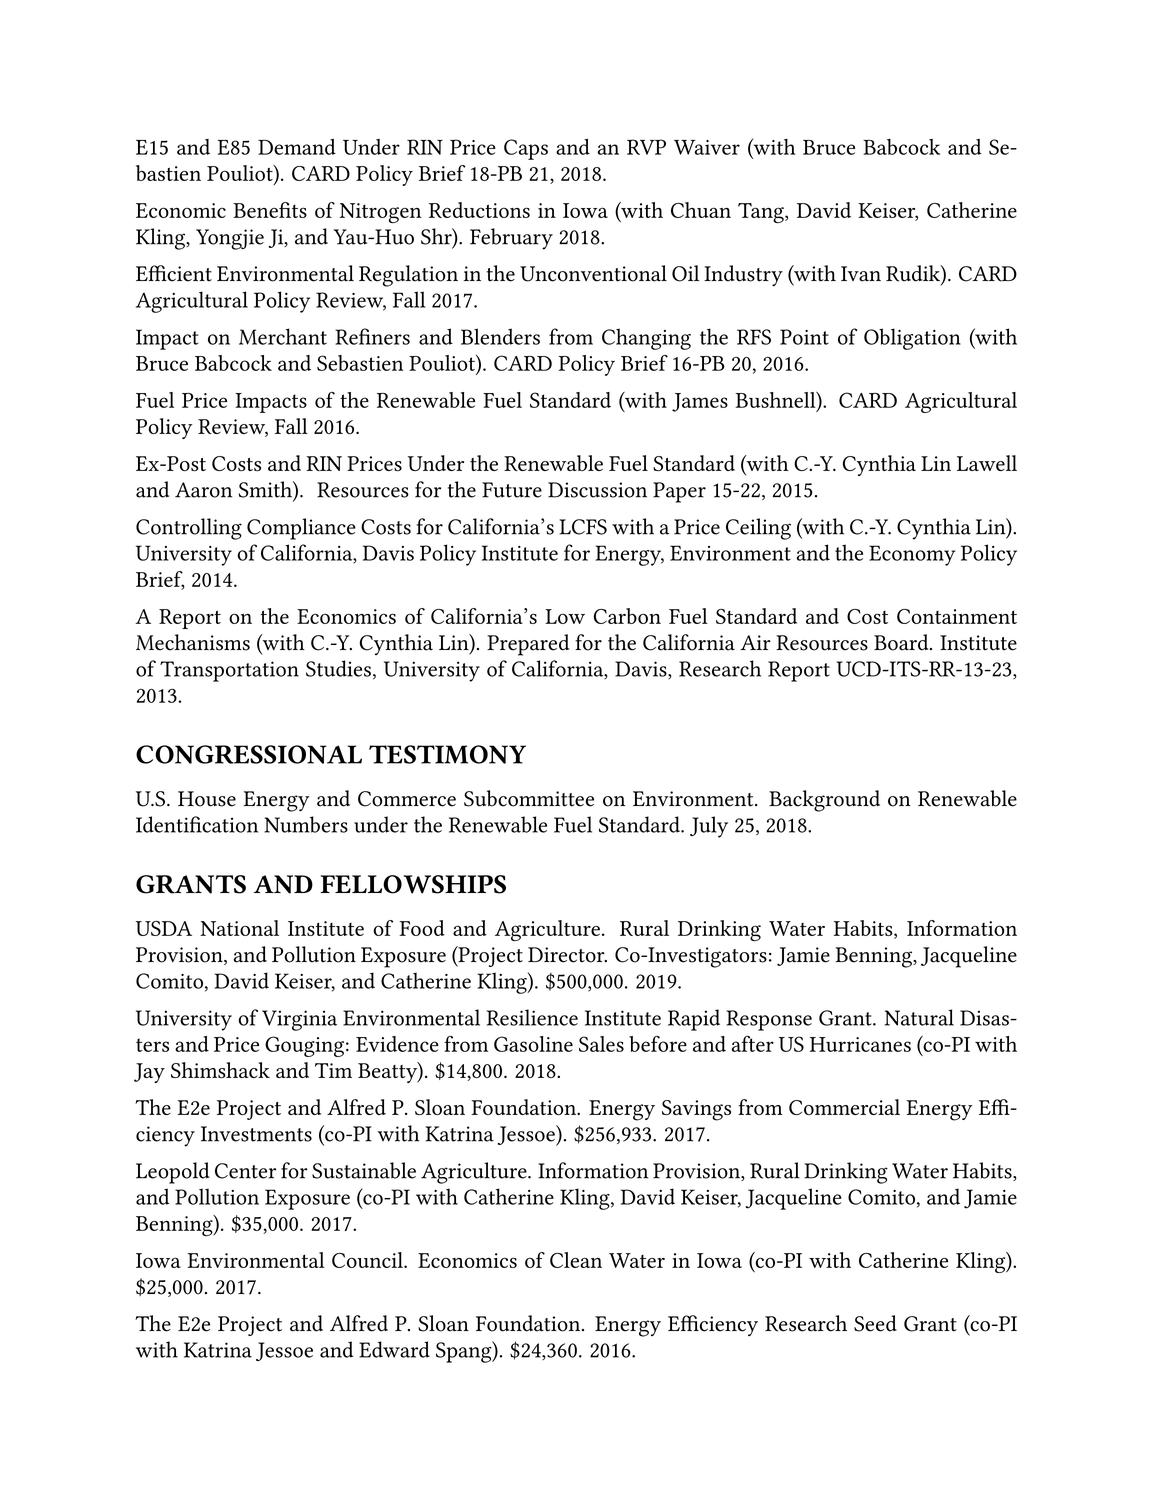 The height and width of the screenshot is (1493, 1153). What do you see at coordinates (526, 149) in the screenshot?
I see `Caps` at bounding box center [526, 149].
